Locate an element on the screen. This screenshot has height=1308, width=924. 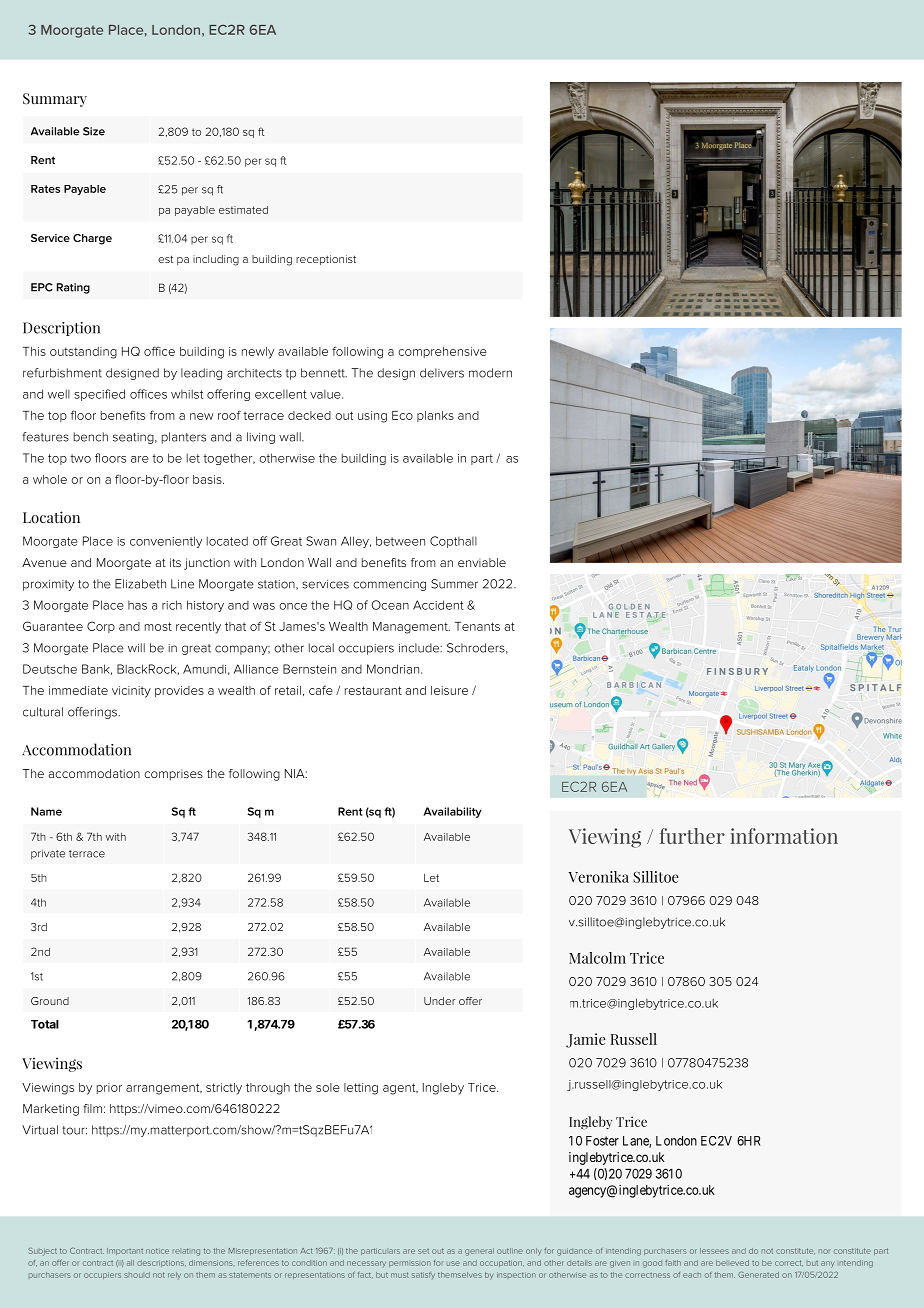
Size is located at coordinates (94, 131).
